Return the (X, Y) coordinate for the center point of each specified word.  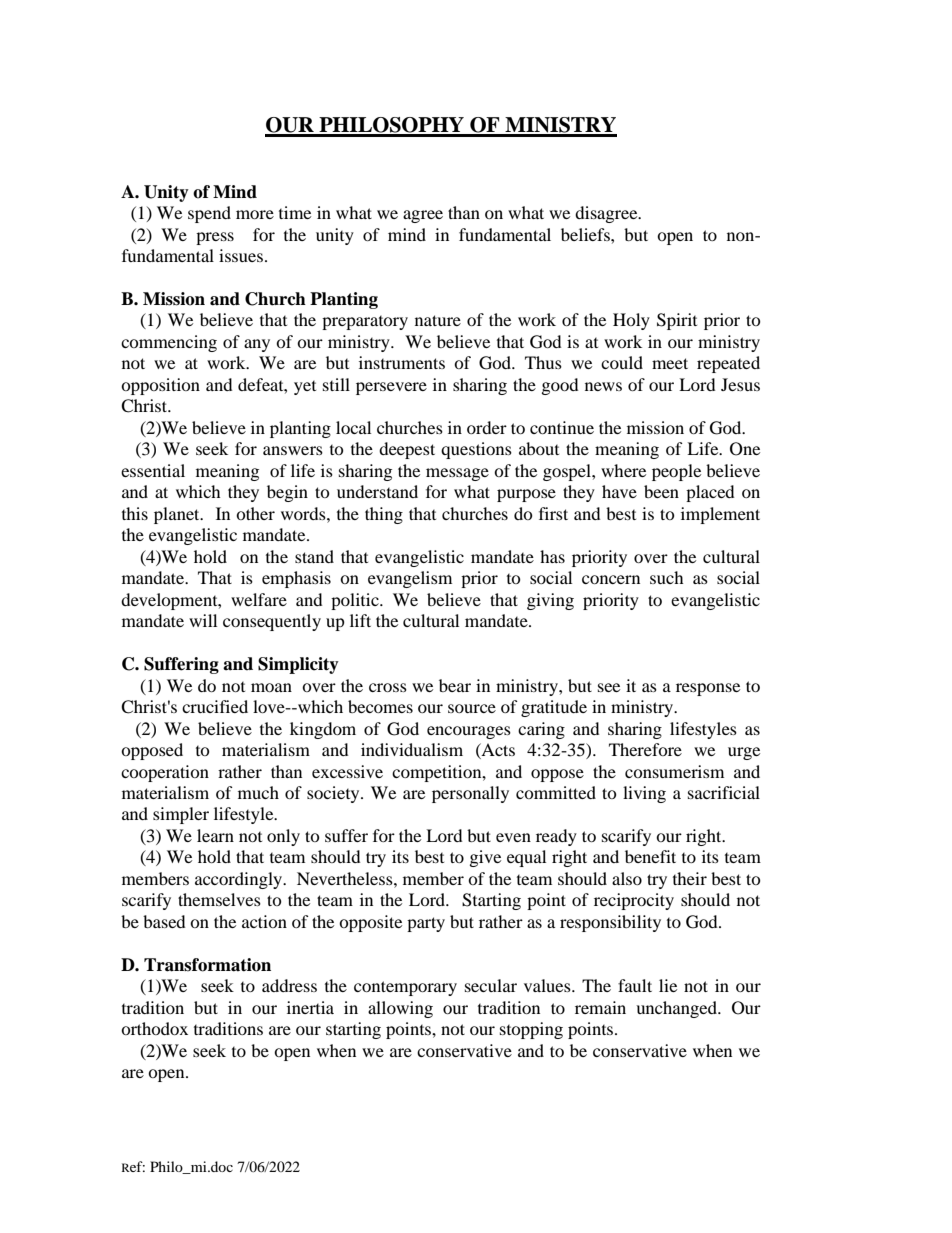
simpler (181, 815)
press (215, 238)
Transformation (207, 965)
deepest (407, 450)
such (667, 577)
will (203, 620)
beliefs (586, 234)
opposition (160, 386)
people (676, 472)
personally (470, 794)
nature (438, 320)
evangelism (410, 579)
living (644, 794)
